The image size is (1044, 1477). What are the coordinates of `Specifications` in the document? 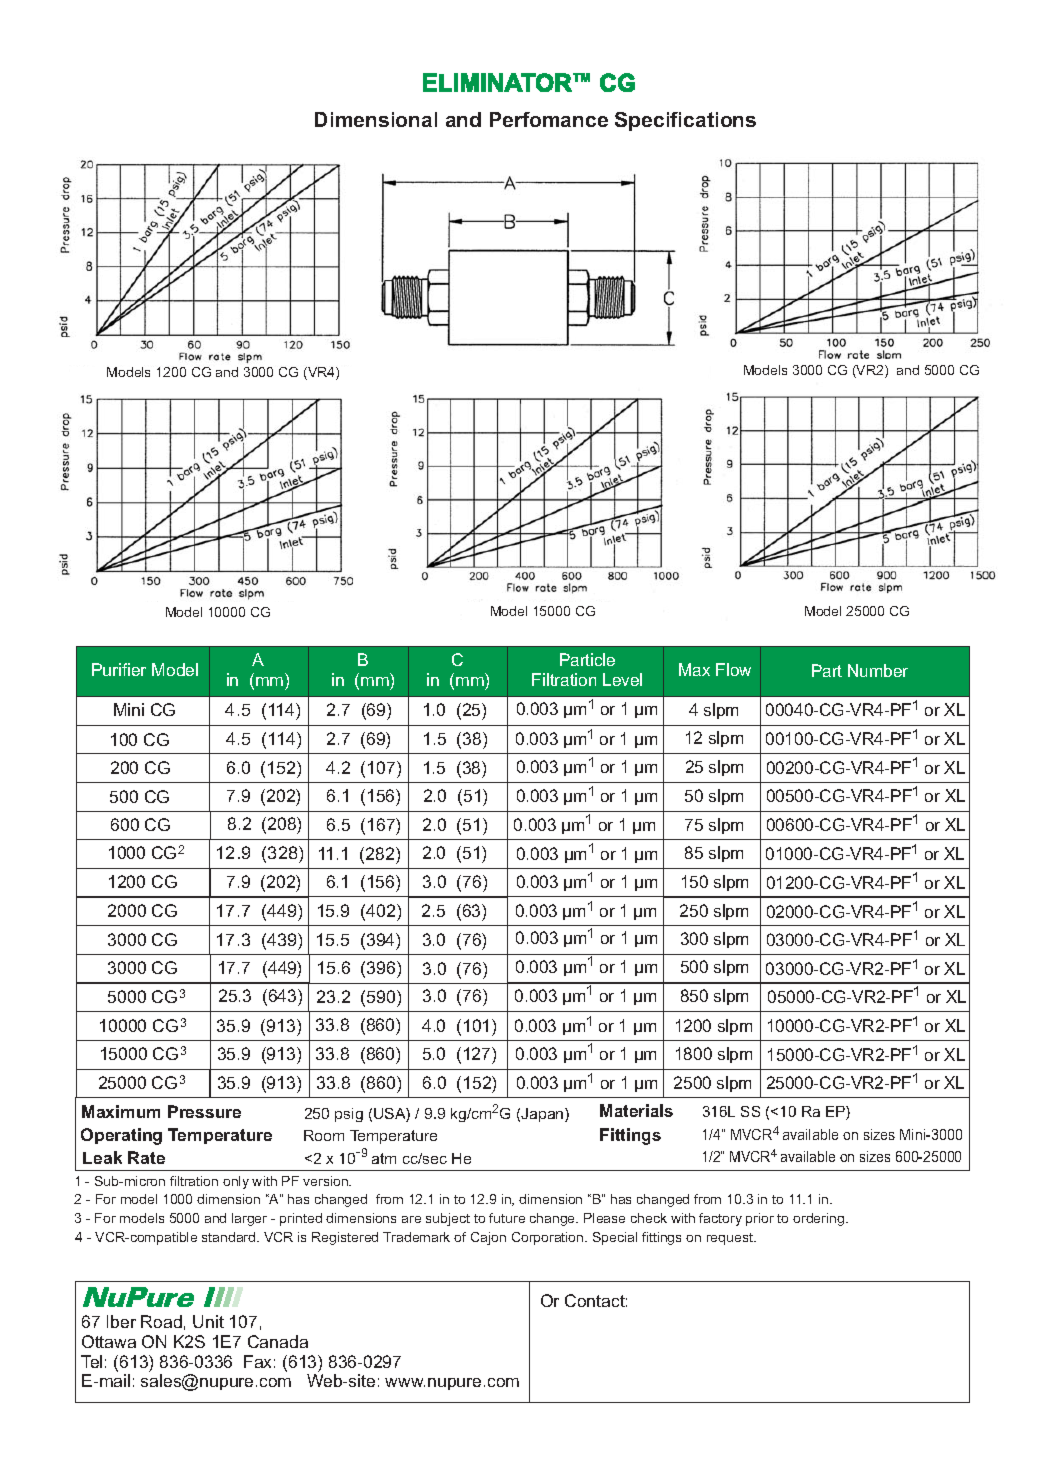 It's located at (685, 121).
